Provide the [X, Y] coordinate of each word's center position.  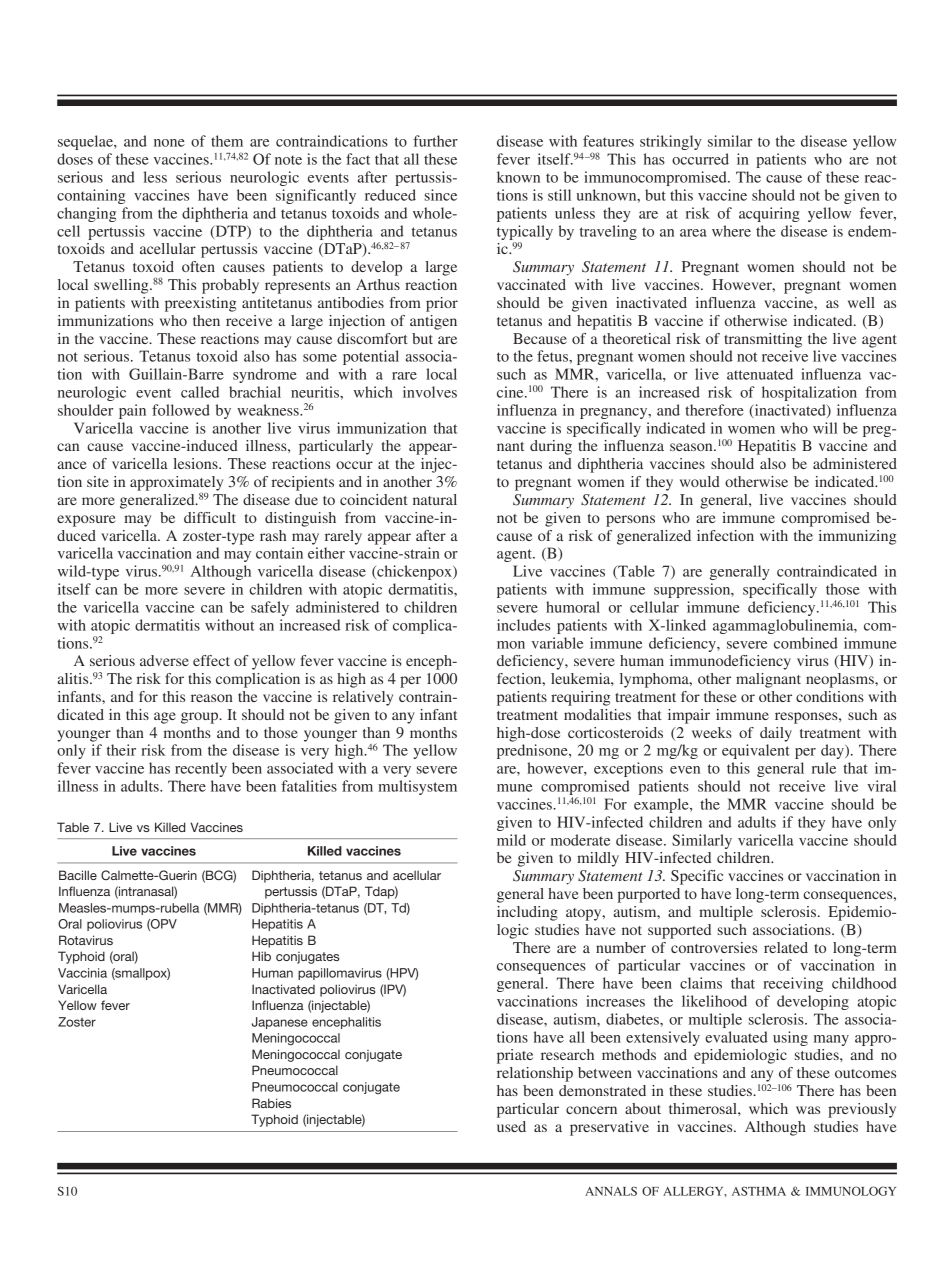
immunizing [857, 537]
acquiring [769, 214]
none [169, 143]
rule [824, 768]
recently [201, 769]
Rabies [271, 1103]
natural [435, 499]
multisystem [417, 787]
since [441, 195]
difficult [210, 517]
